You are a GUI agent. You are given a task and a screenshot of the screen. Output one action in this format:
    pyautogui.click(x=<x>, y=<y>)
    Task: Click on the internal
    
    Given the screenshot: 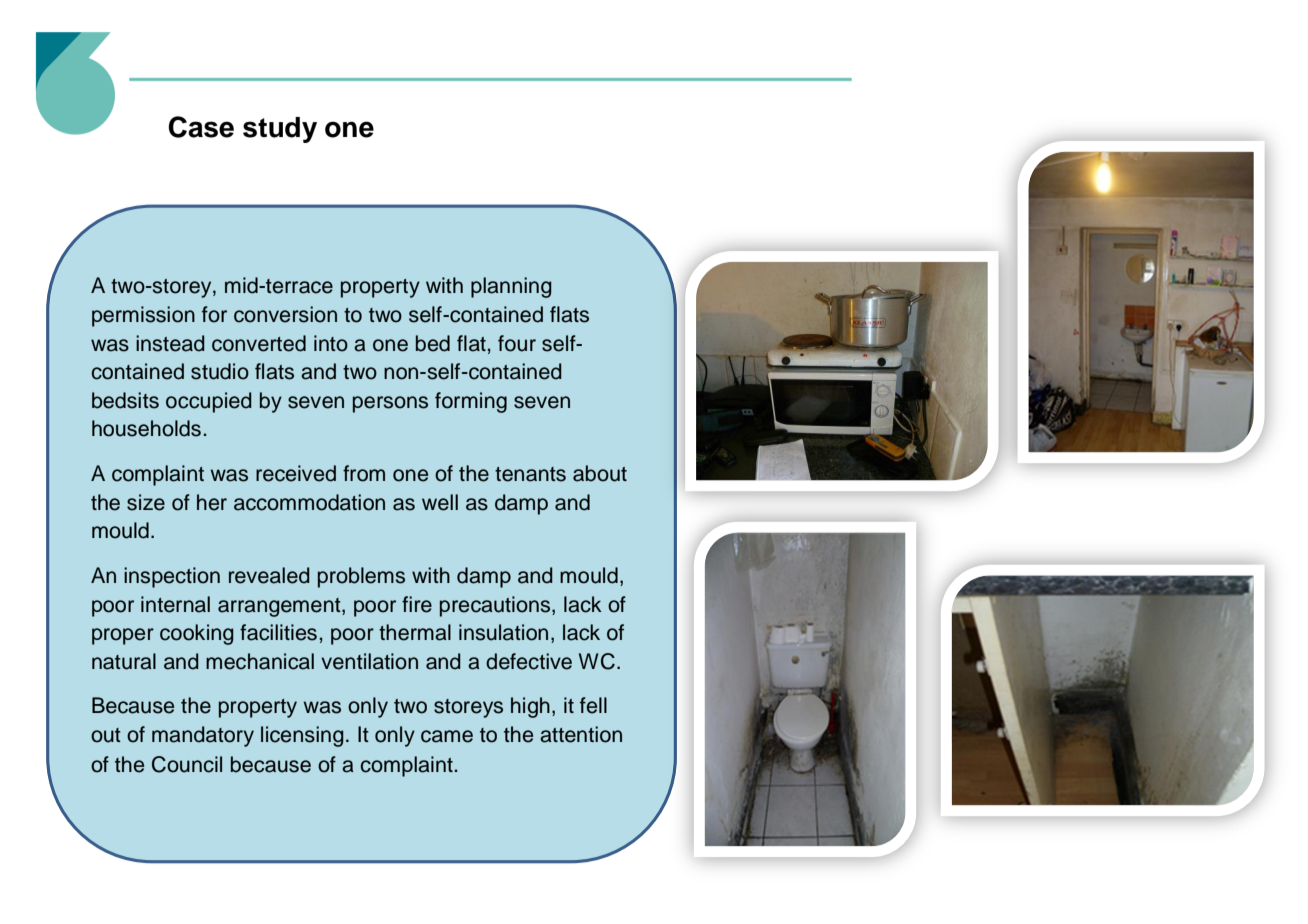 What is the action you would take?
    pyautogui.click(x=175, y=604)
